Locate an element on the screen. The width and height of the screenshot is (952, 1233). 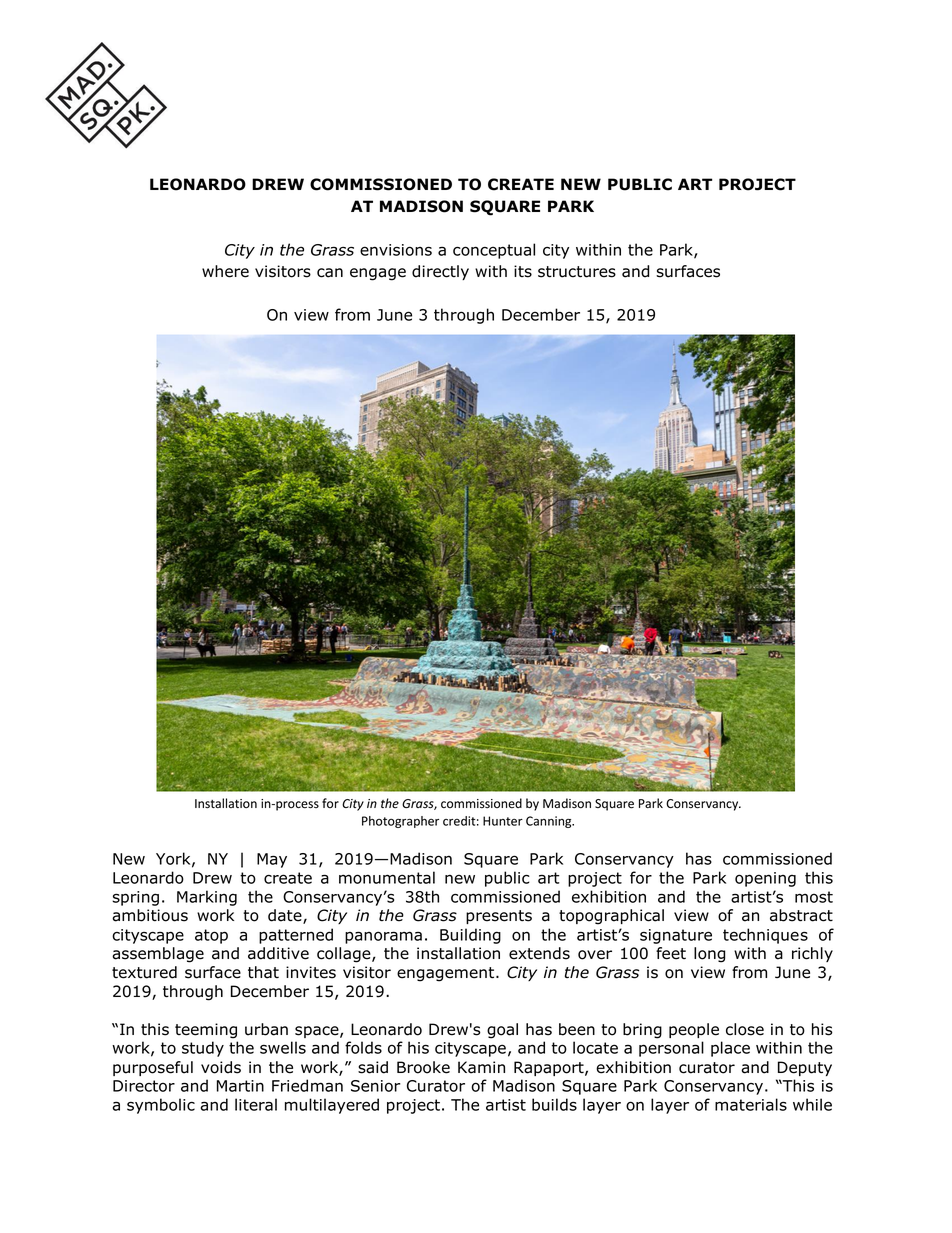
materials is located at coordinates (751, 1104).
